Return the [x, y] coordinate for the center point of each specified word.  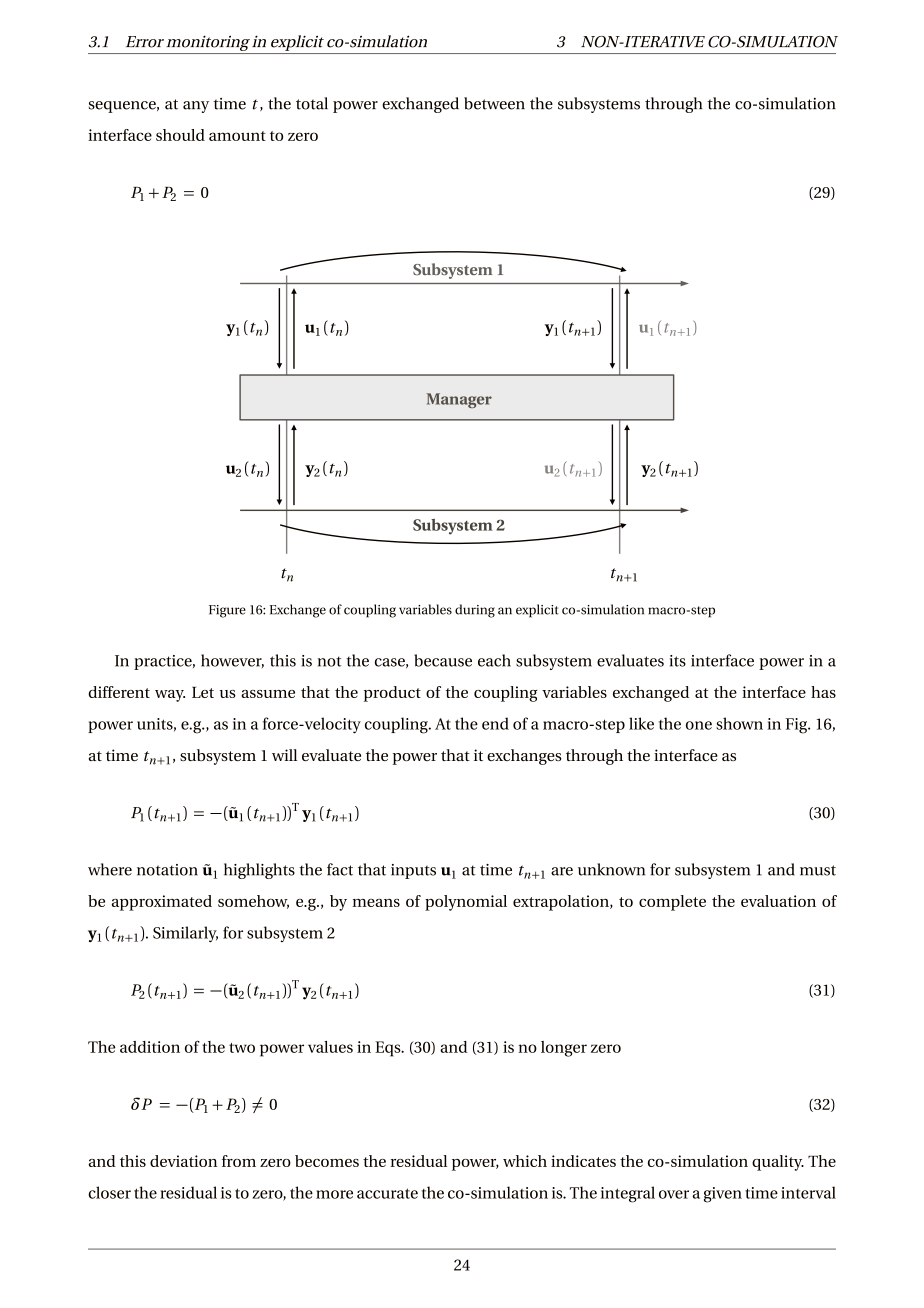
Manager [459, 400]
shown [739, 723]
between [494, 103]
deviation [183, 1161]
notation [167, 870]
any [196, 107]
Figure [227, 611]
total [312, 103]
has [823, 692]
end [495, 723]
